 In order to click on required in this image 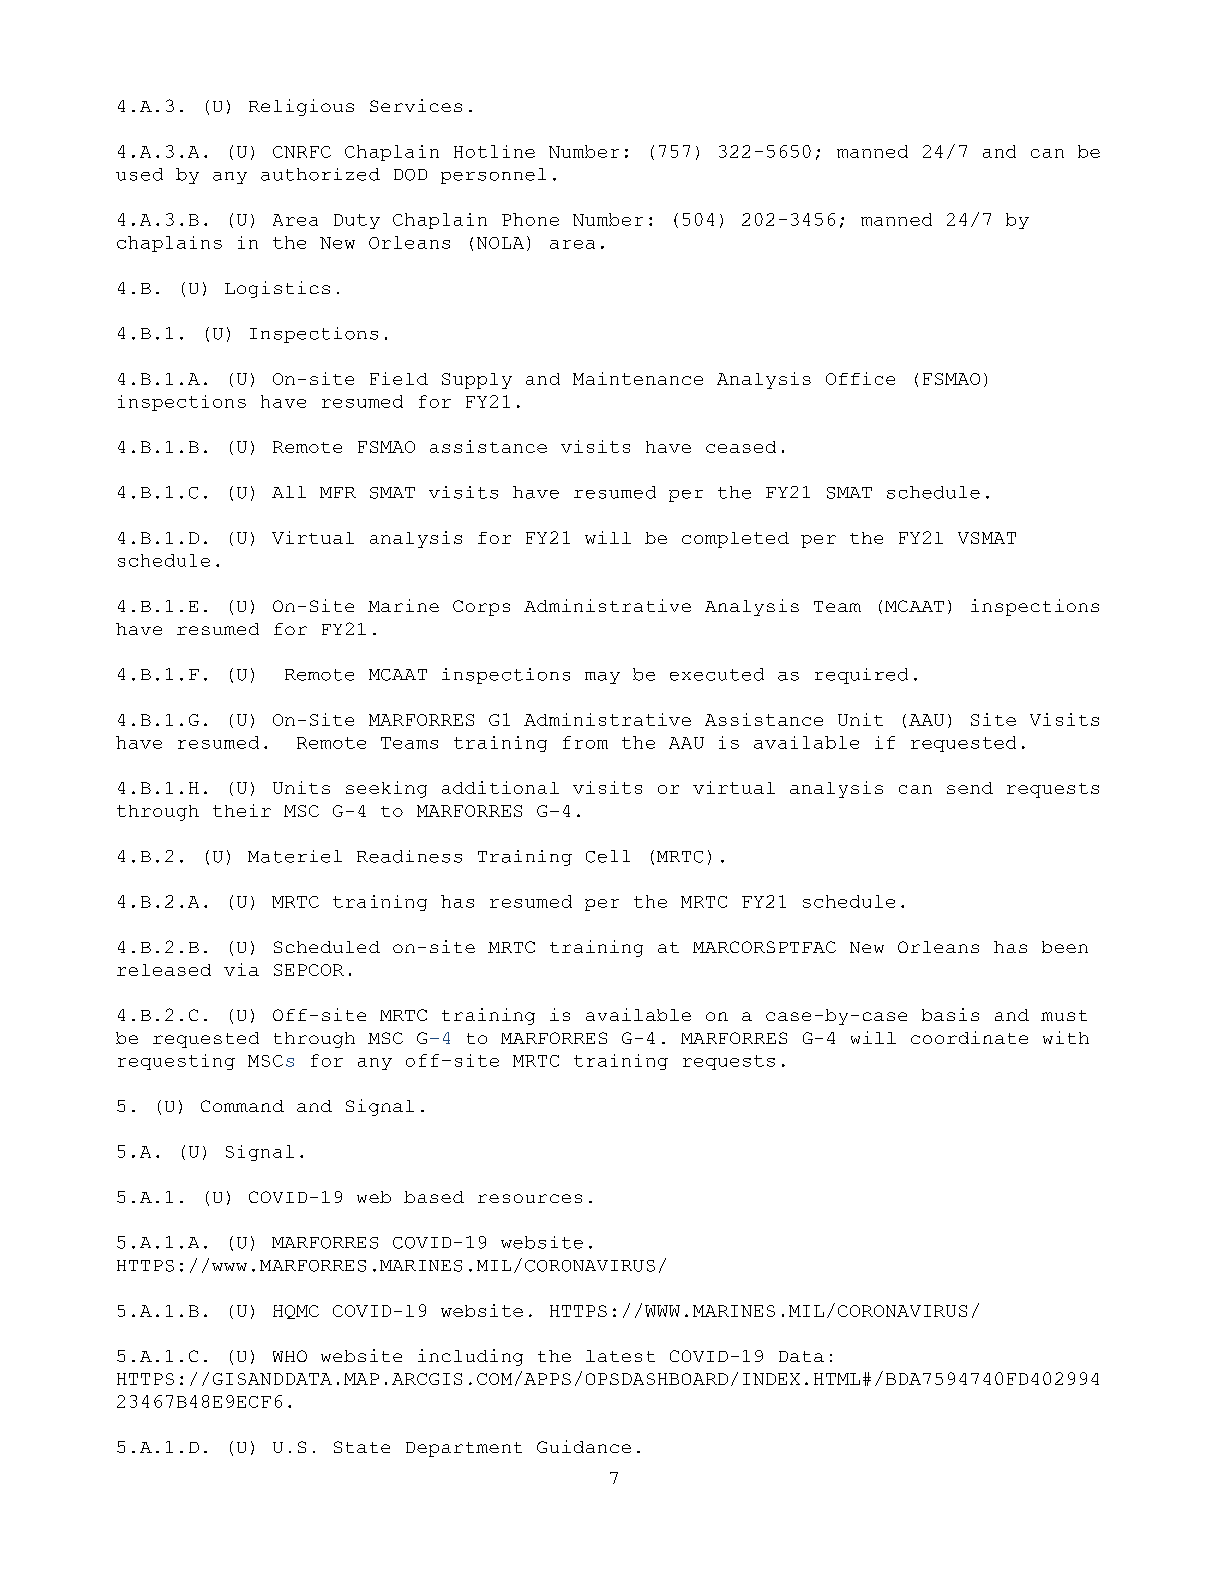, I will do `click(861, 676)`.
